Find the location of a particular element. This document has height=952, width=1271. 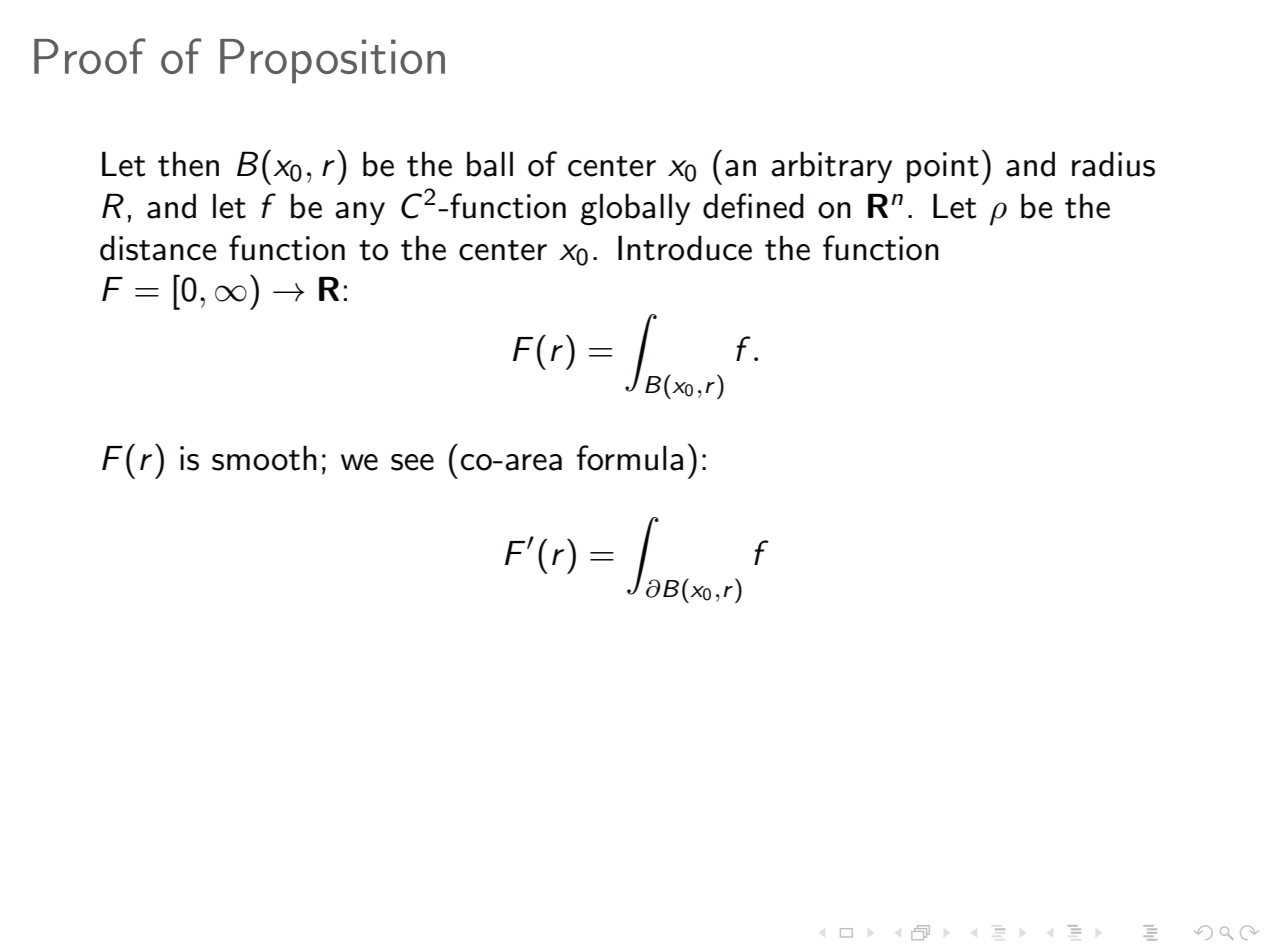

then is located at coordinates (188, 164).
